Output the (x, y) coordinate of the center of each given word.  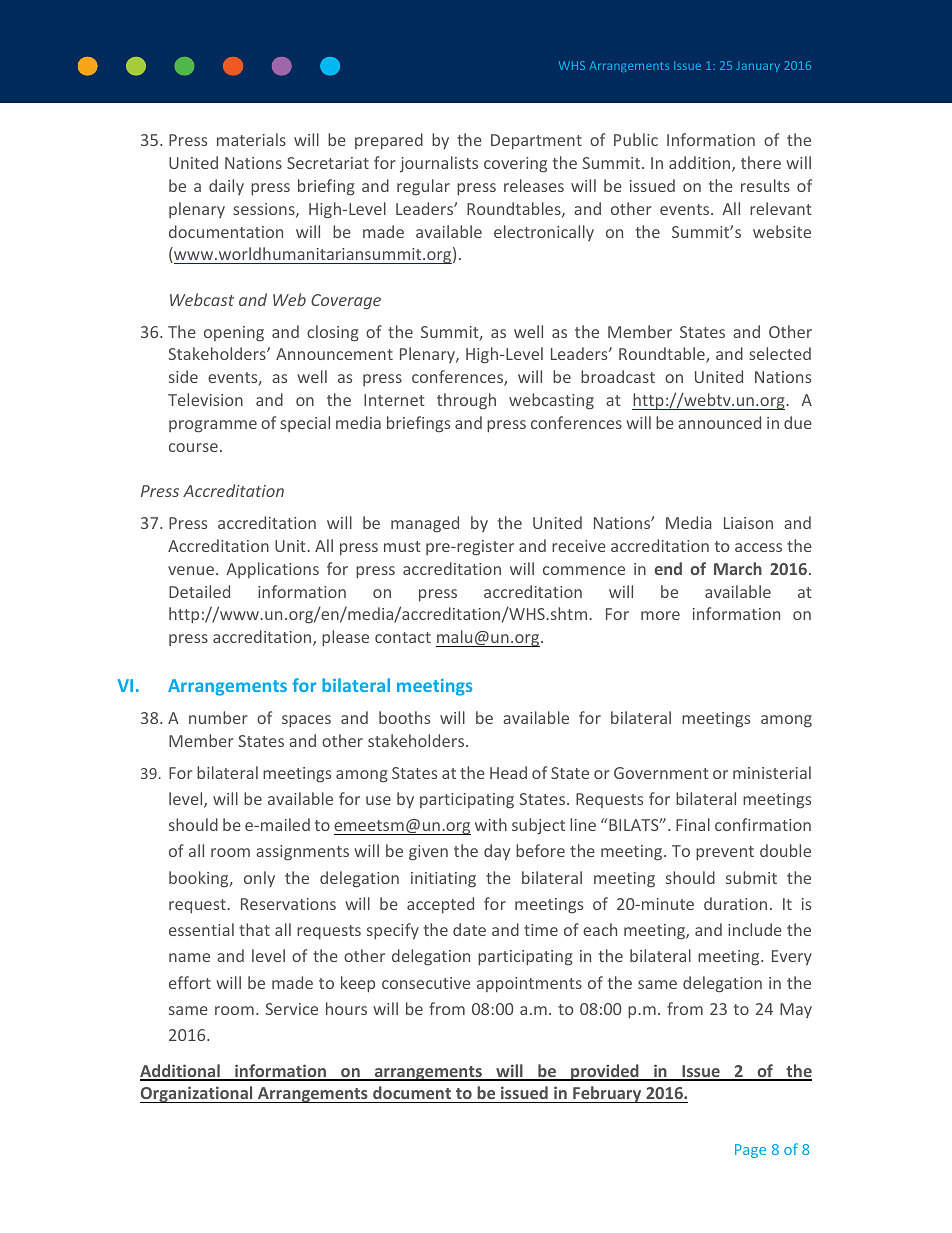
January (758, 67)
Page (750, 1151)
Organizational (197, 1094)
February (607, 1094)
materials (251, 139)
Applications (272, 570)
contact (403, 637)
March (738, 568)
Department (536, 142)
